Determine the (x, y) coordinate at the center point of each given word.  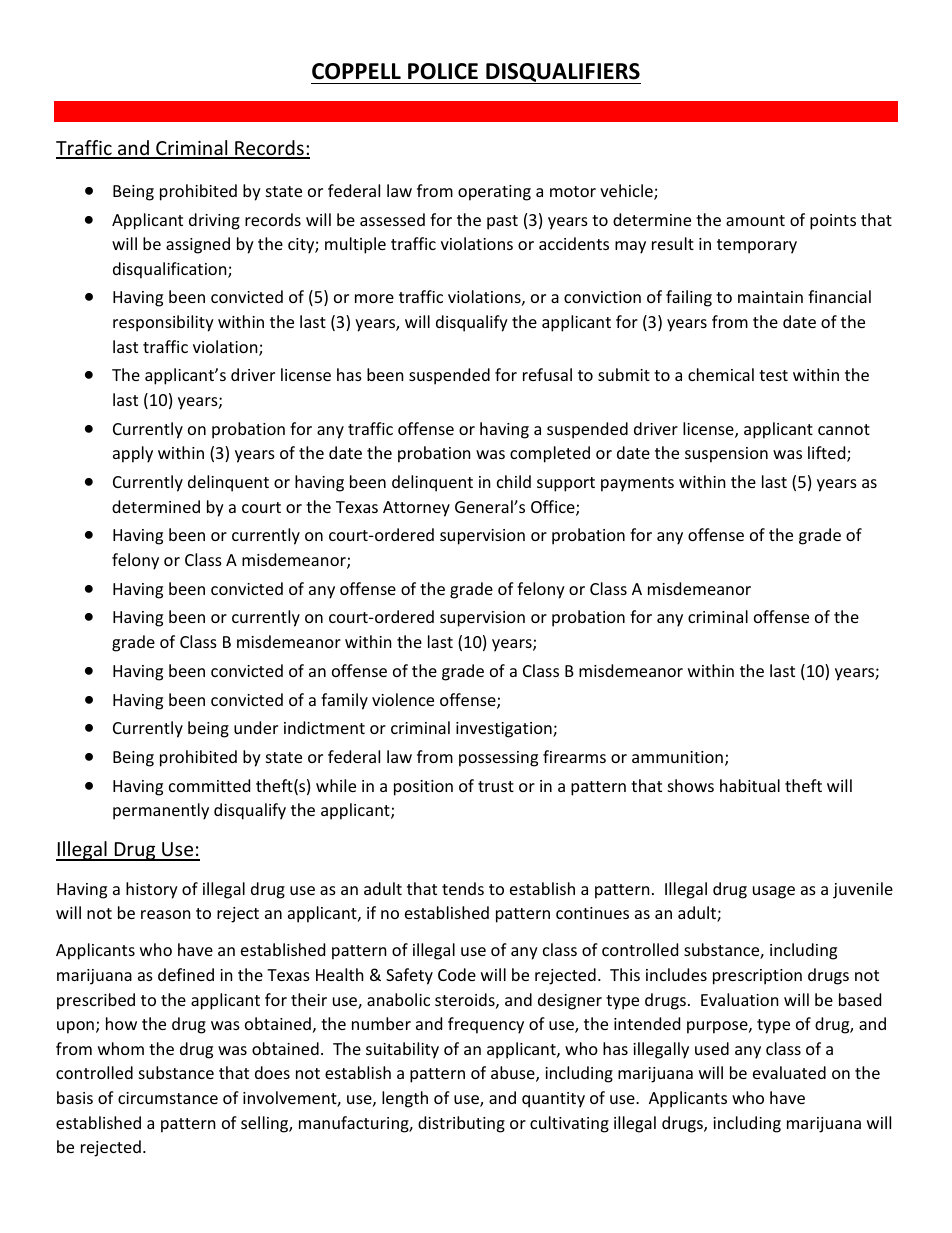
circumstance (168, 1098)
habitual (750, 785)
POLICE (443, 71)
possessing (498, 759)
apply (133, 454)
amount (755, 220)
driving (214, 221)
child (514, 481)
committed (209, 785)
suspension (726, 455)
